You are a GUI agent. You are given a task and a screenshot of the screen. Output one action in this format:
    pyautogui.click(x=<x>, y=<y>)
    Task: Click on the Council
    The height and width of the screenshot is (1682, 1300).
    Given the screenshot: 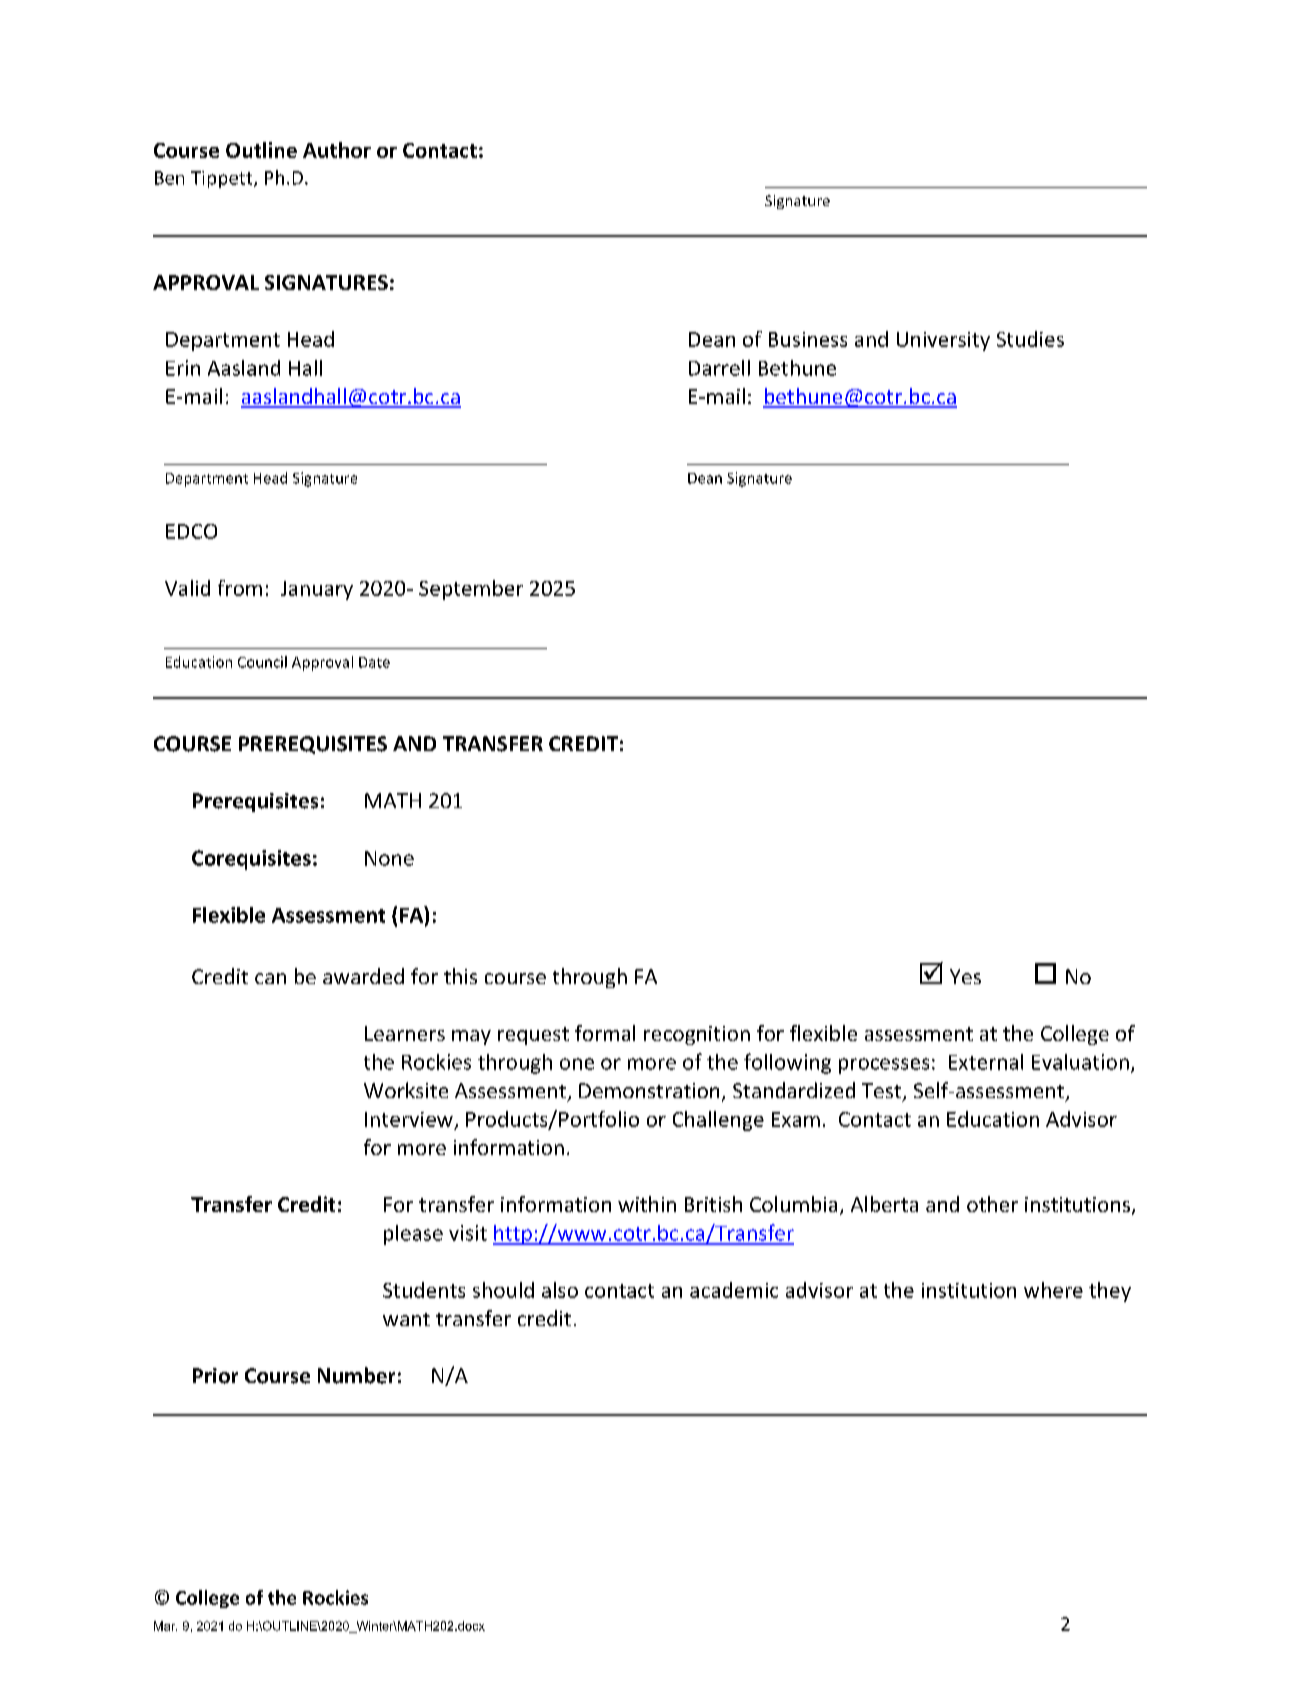 What is the action you would take?
    pyautogui.click(x=262, y=662)
